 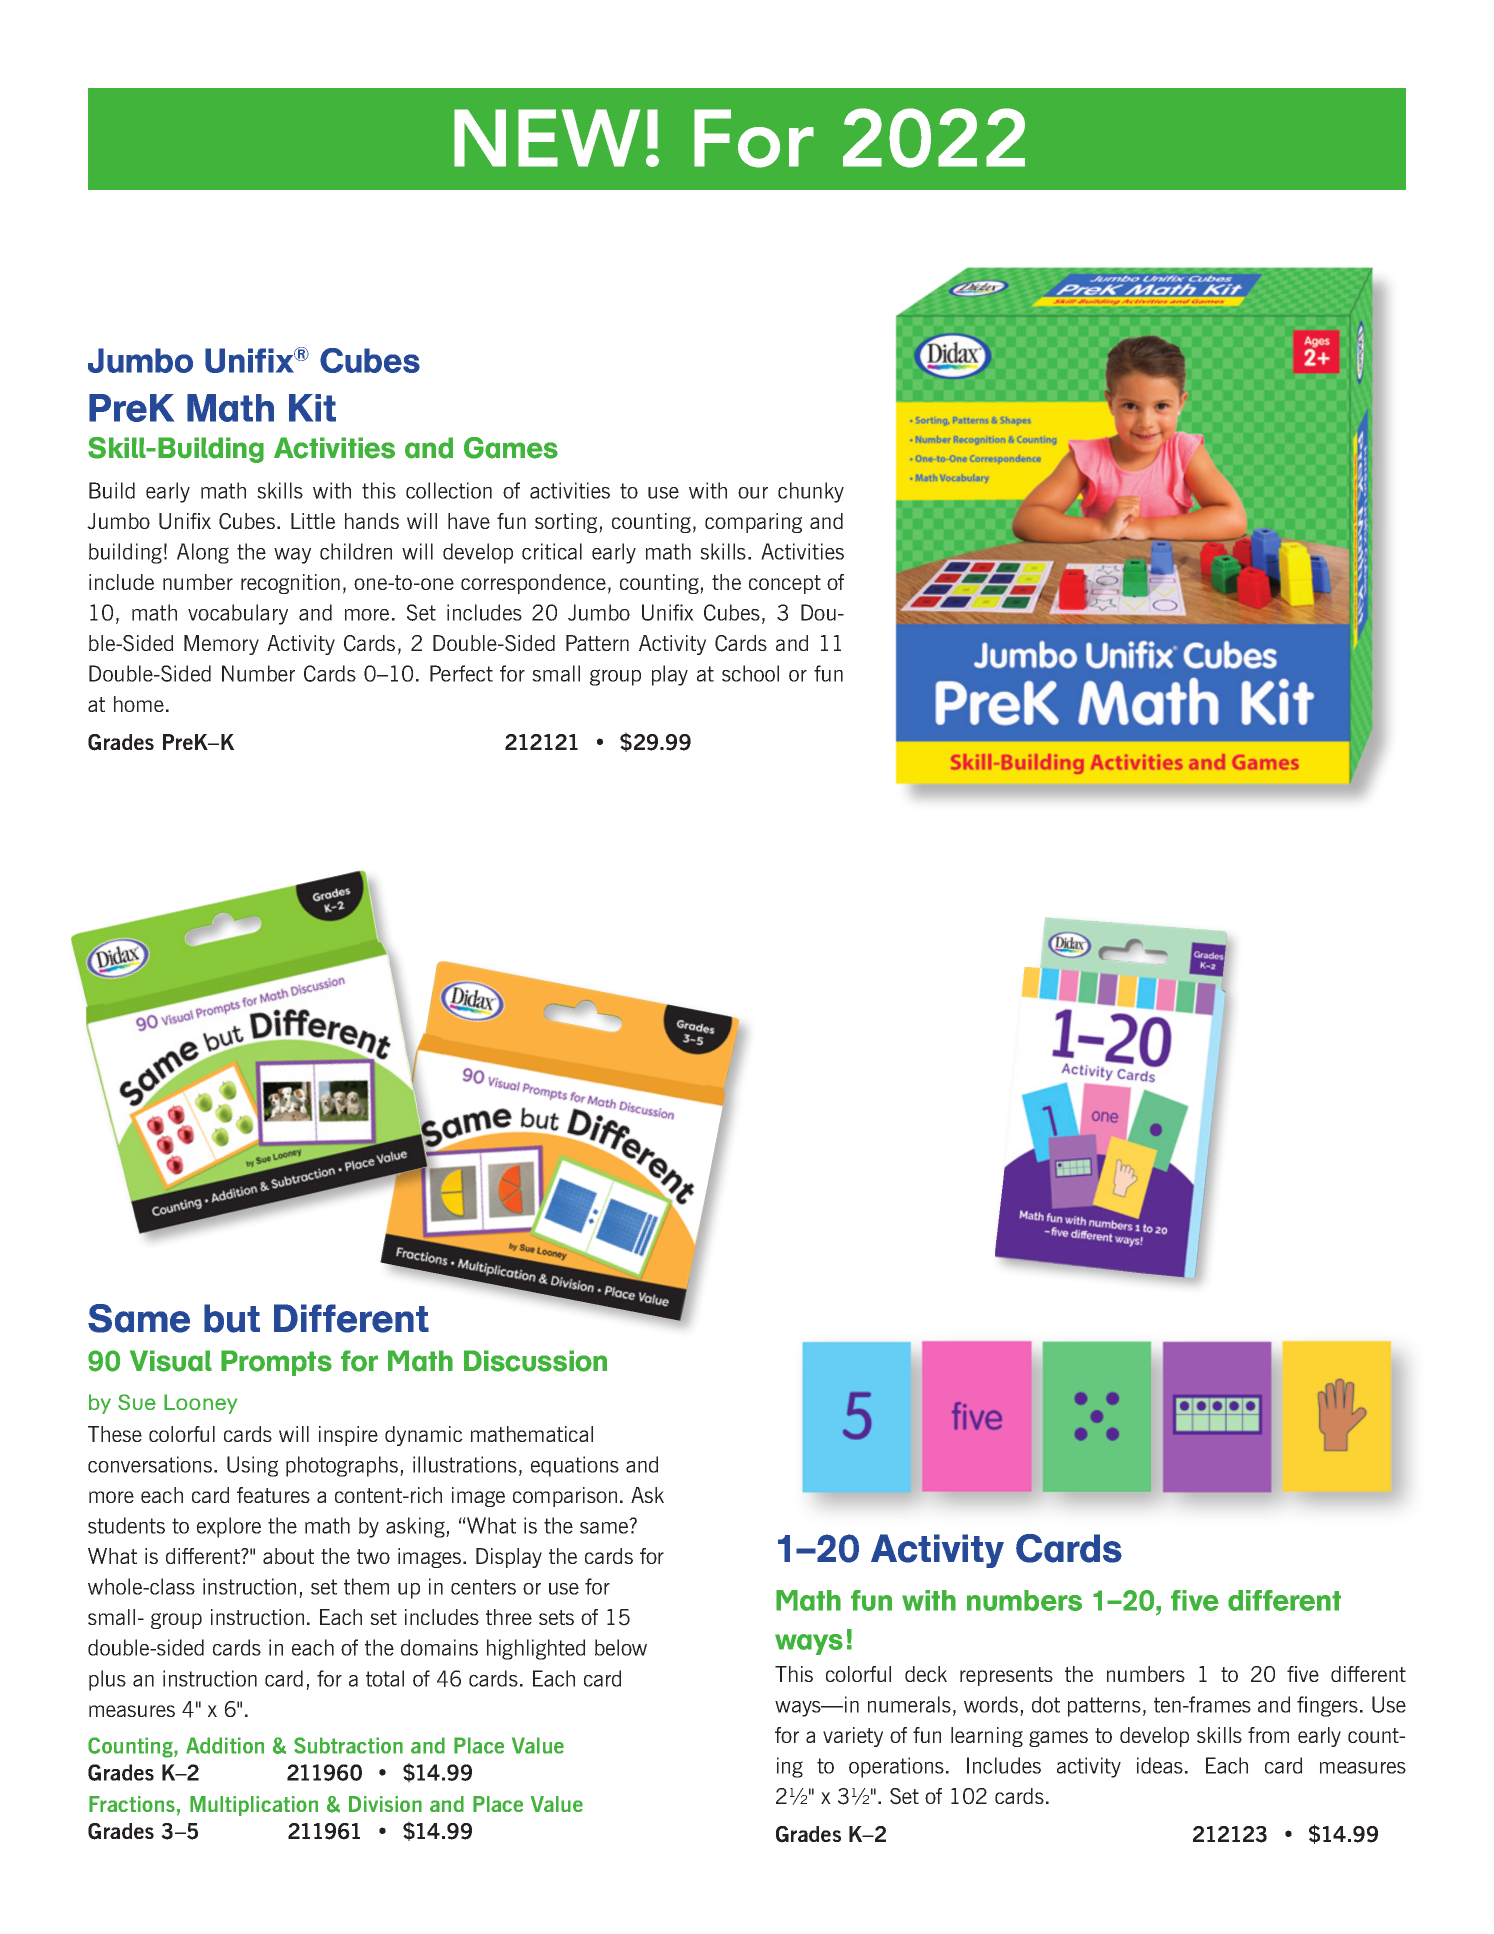 What do you see at coordinates (139, 704) in the image?
I see `home` at bounding box center [139, 704].
